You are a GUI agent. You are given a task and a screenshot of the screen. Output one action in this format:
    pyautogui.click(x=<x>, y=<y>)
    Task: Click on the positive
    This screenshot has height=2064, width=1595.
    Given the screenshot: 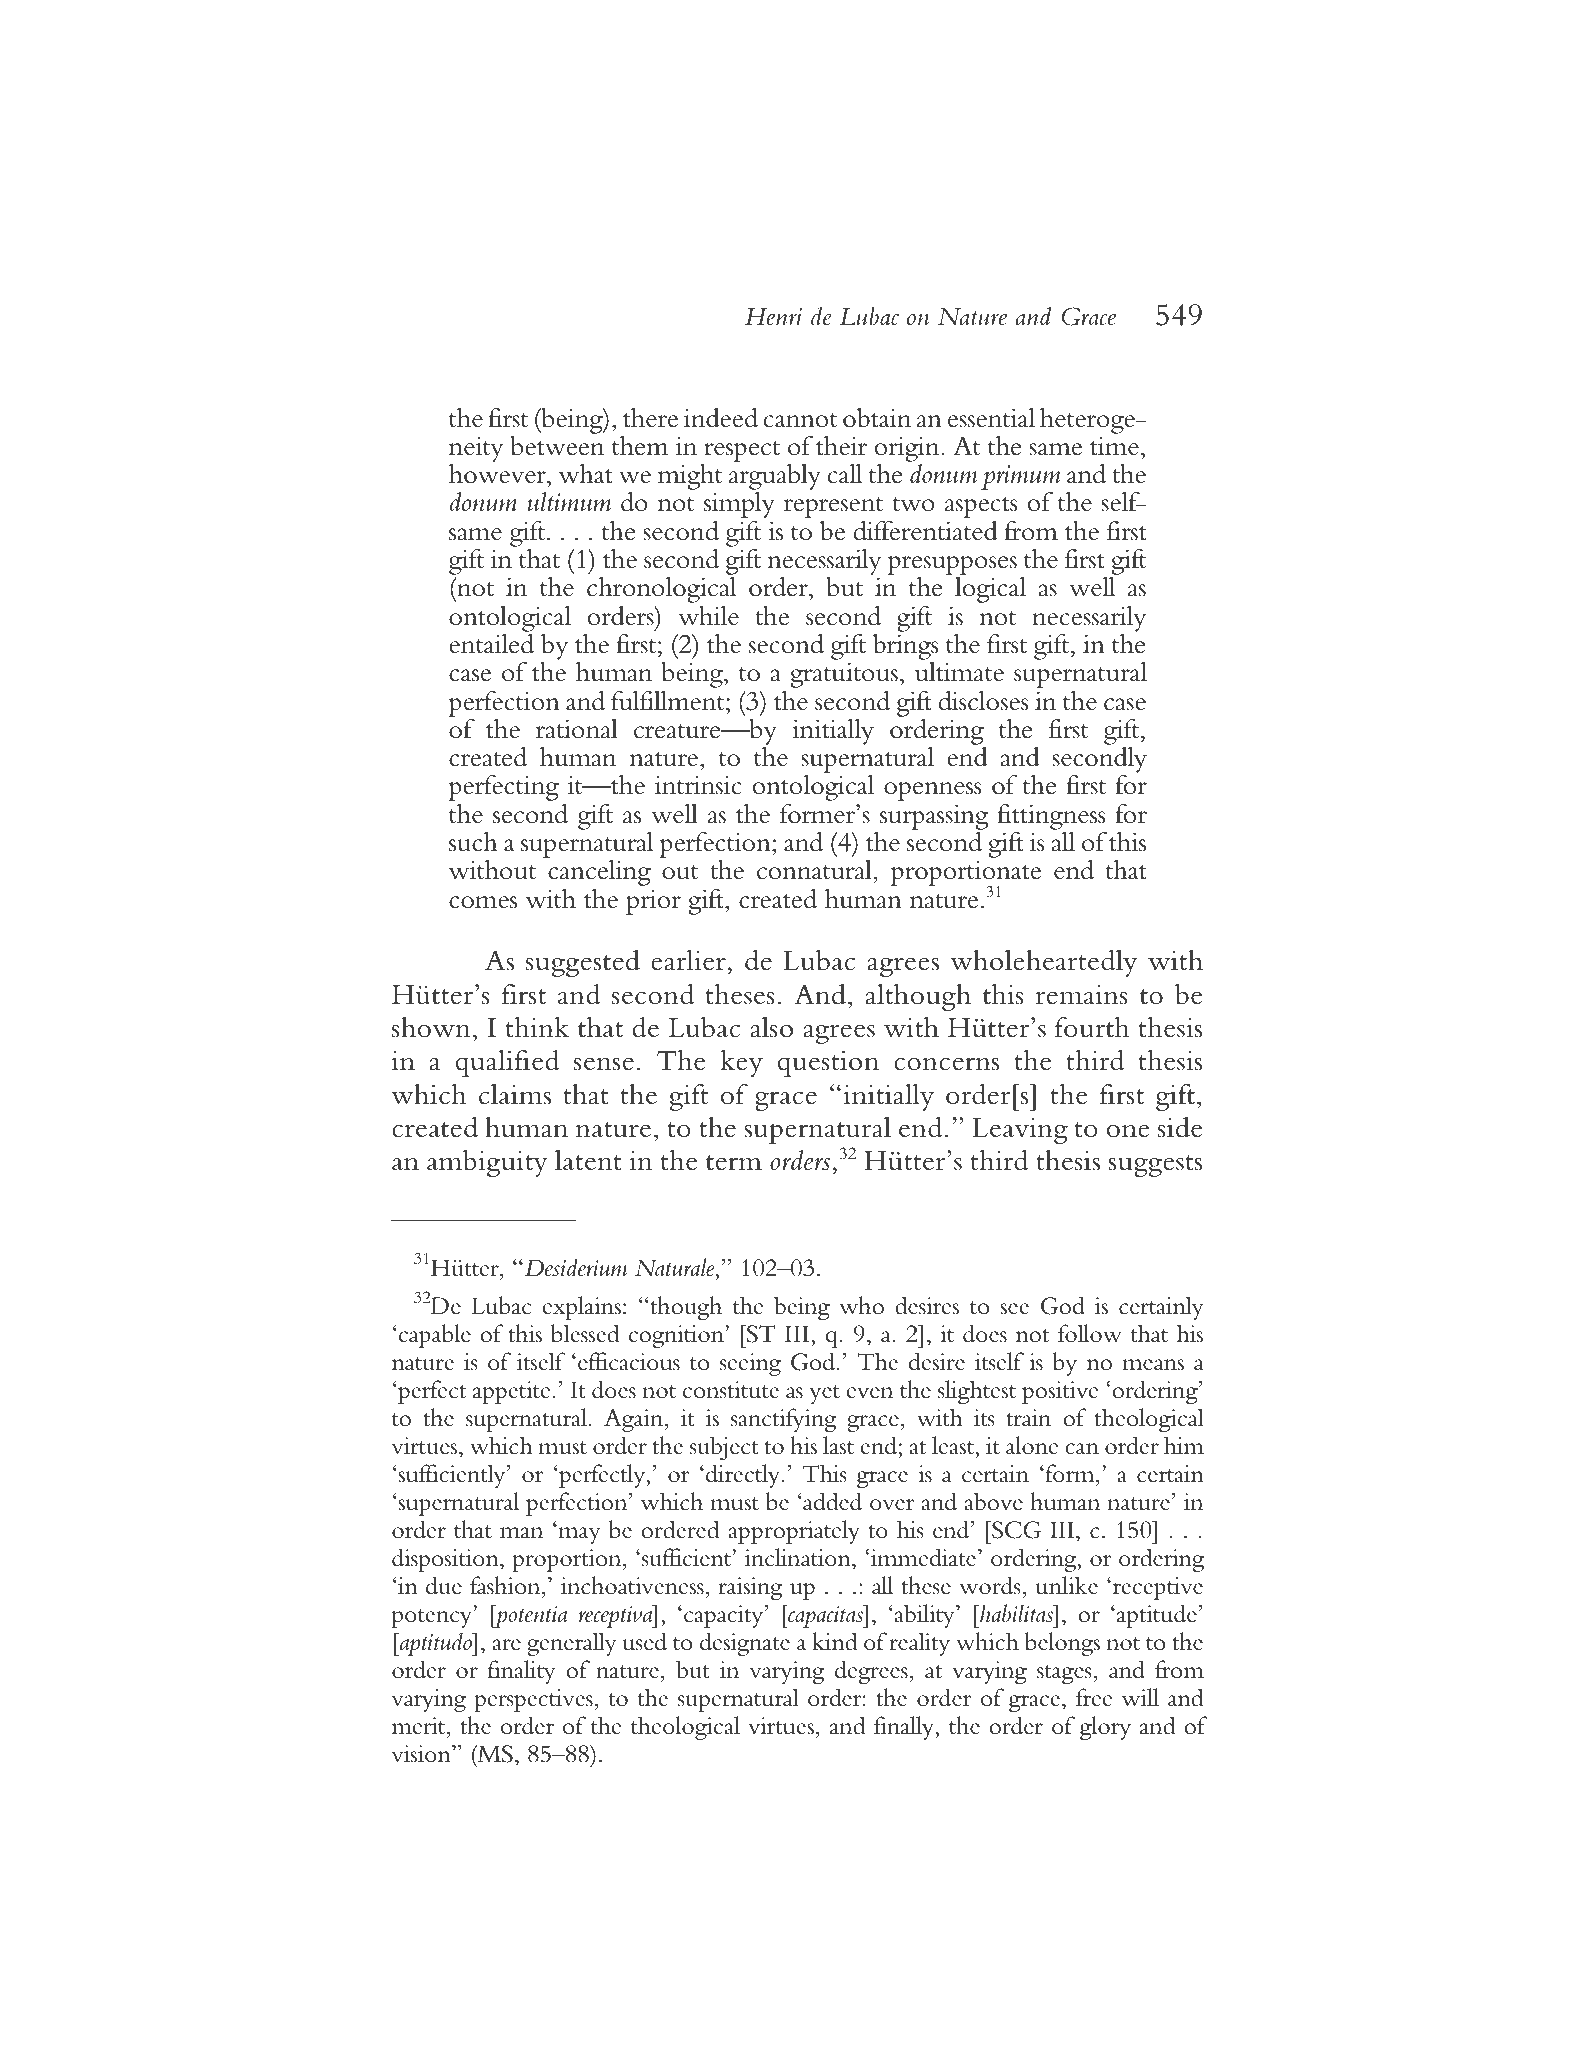 What is the action you would take?
    pyautogui.click(x=1060, y=1392)
